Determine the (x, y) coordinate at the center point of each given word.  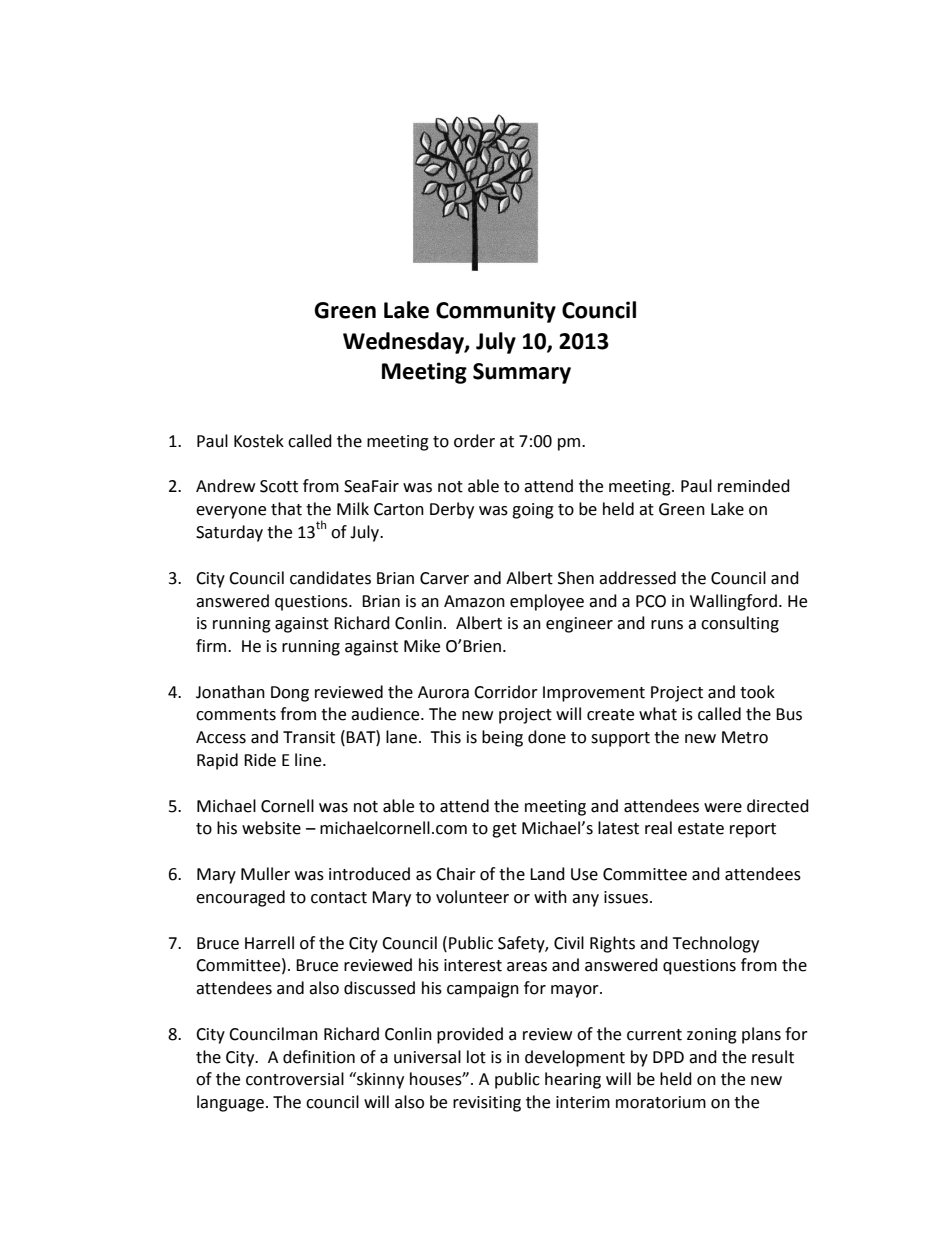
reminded (754, 486)
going (533, 511)
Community (496, 312)
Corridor (506, 692)
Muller (265, 874)
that (286, 509)
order (474, 441)
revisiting (487, 1104)
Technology (715, 944)
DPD (668, 1057)
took (757, 692)
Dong (290, 694)
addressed (637, 578)
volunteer (472, 897)
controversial (295, 1079)
